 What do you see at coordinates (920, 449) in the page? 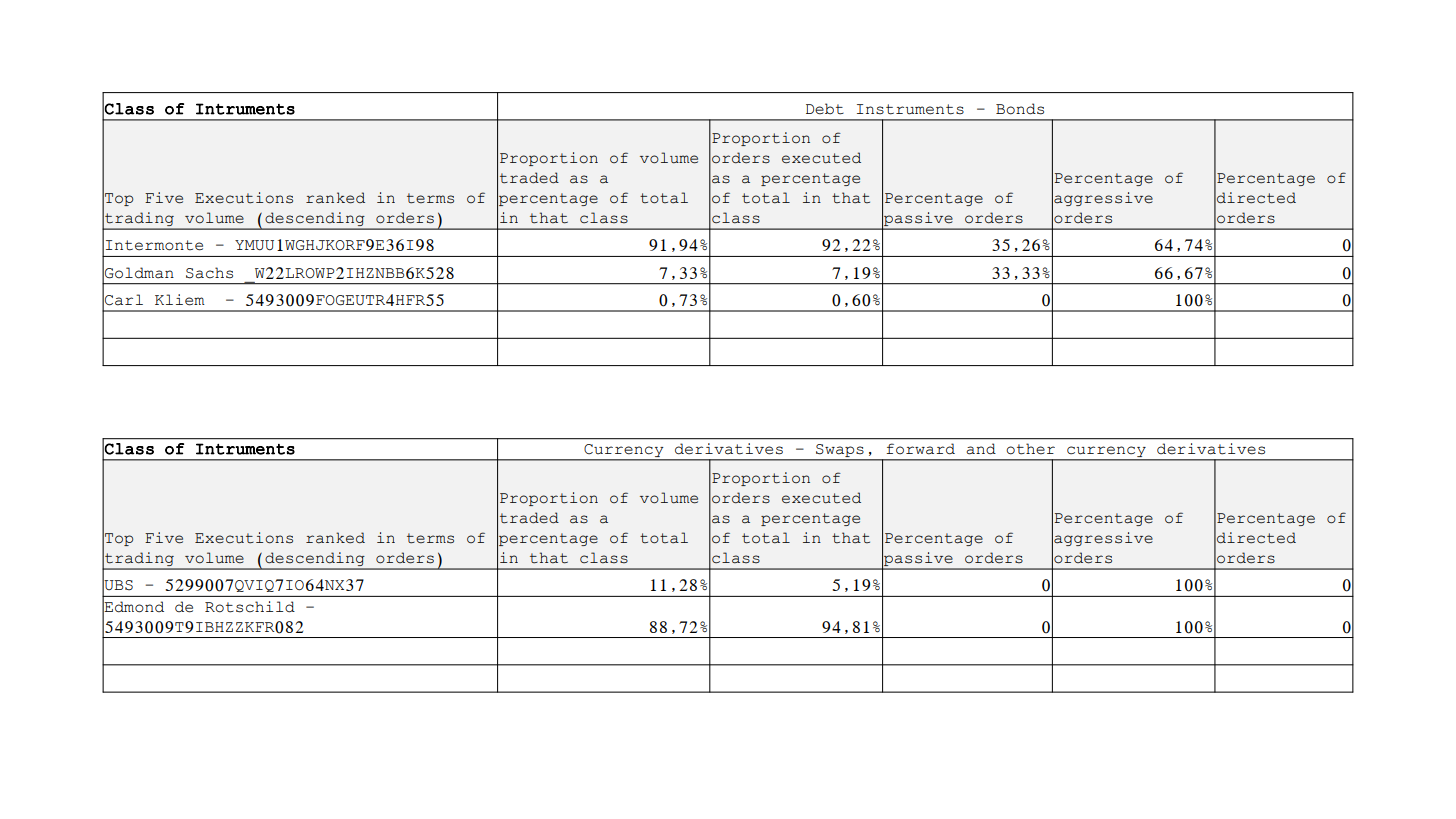
I see `forward` at bounding box center [920, 449].
